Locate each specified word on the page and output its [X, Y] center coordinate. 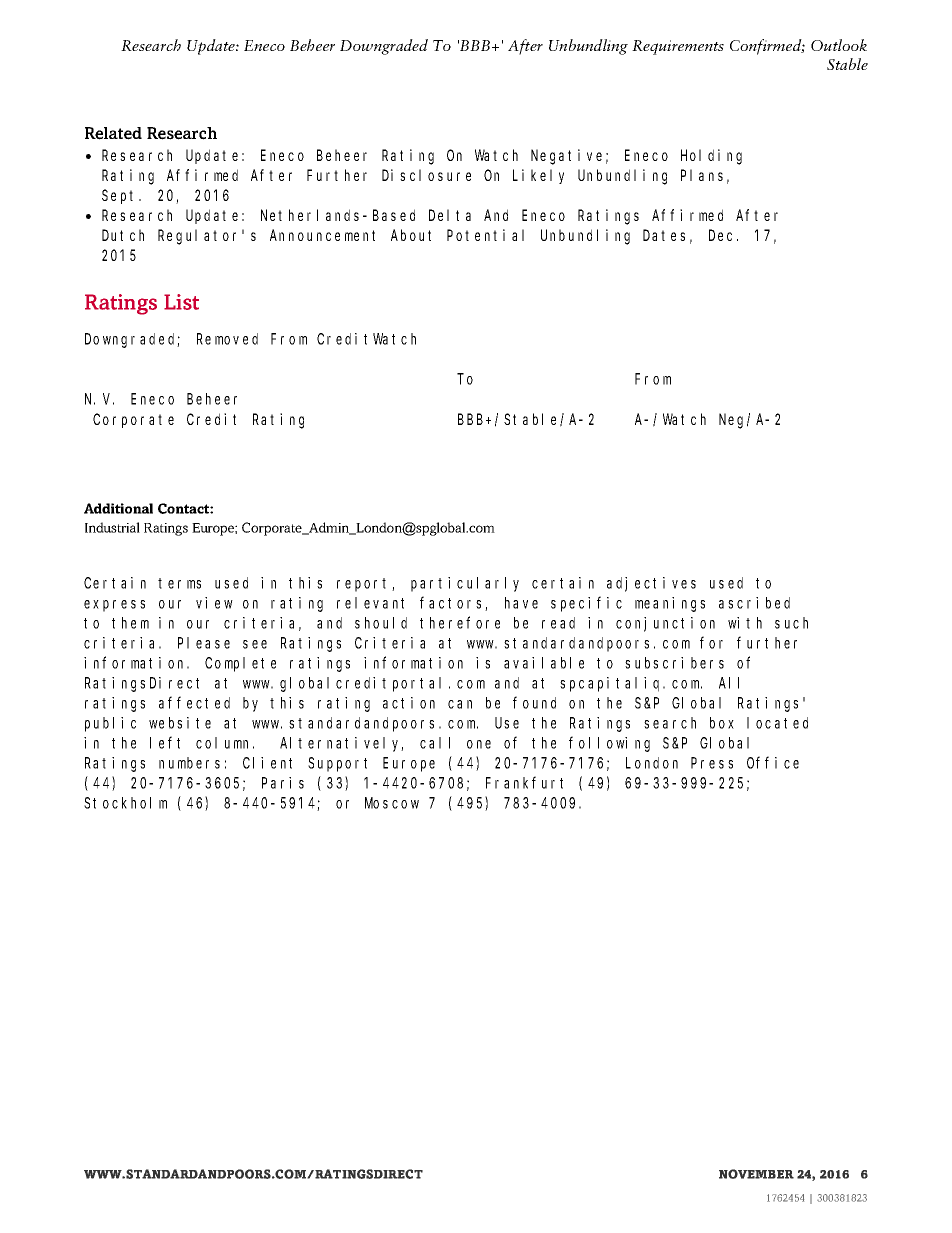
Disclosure [426, 175]
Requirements [678, 47]
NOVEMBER [756, 1174]
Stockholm [125, 803]
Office [773, 762]
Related [113, 133]
